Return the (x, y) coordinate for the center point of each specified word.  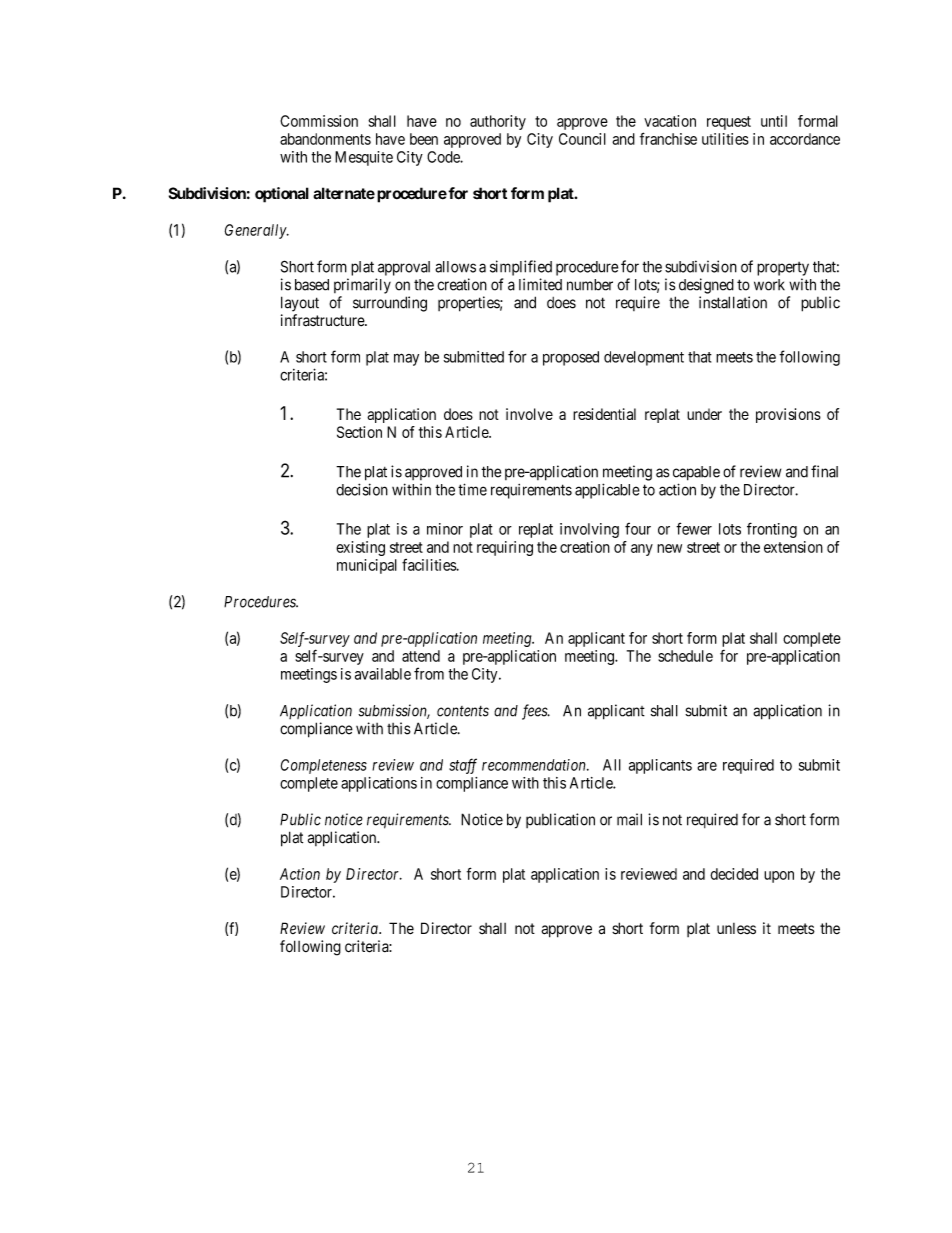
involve (529, 414)
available (383, 674)
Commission (319, 121)
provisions (788, 415)
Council (582, 139)
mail (629, 819)
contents (463, 711)
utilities (725, 139)
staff (463, 766)
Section (359, 432)
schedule (685, 656)
